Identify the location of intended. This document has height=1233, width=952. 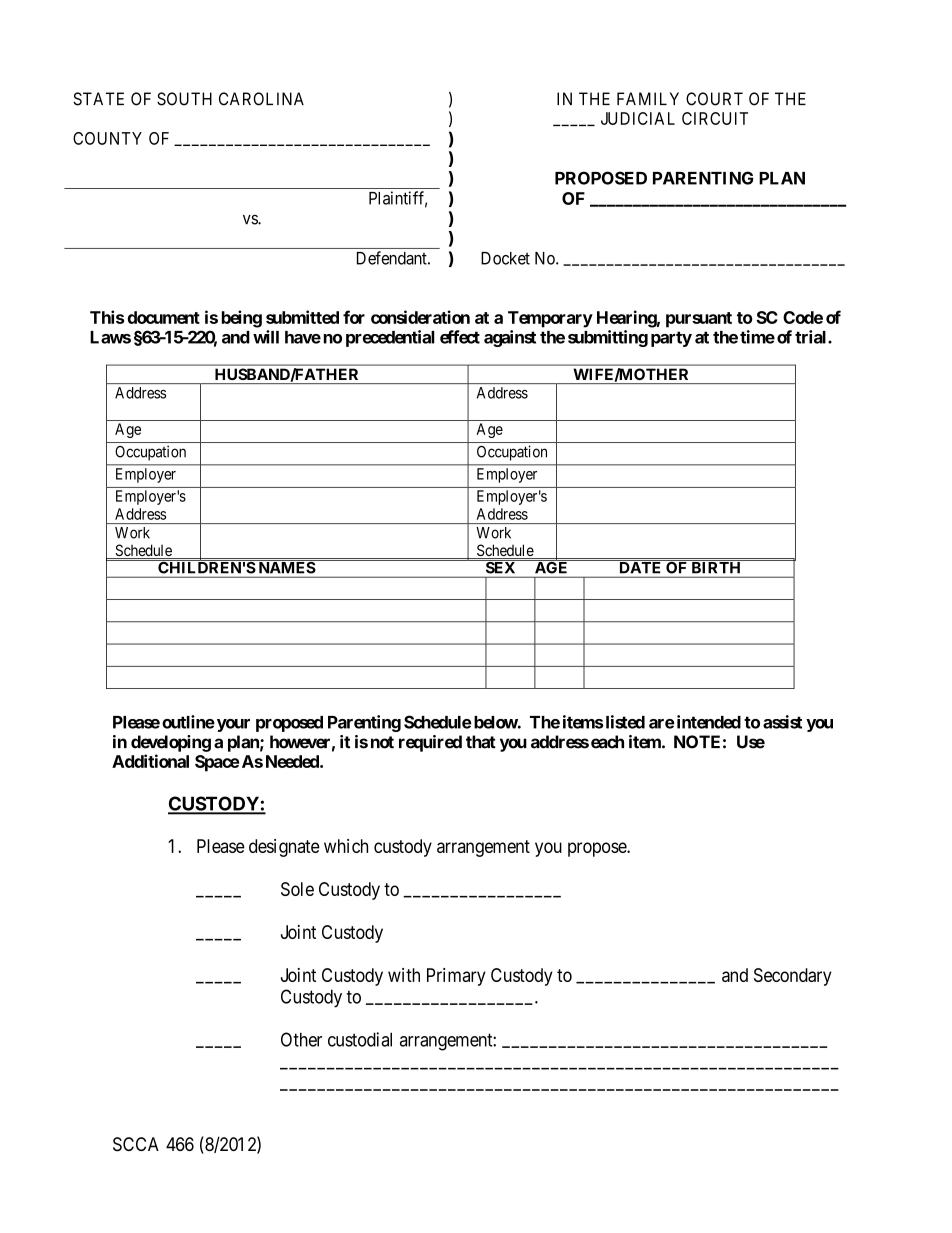
(707, 722).
